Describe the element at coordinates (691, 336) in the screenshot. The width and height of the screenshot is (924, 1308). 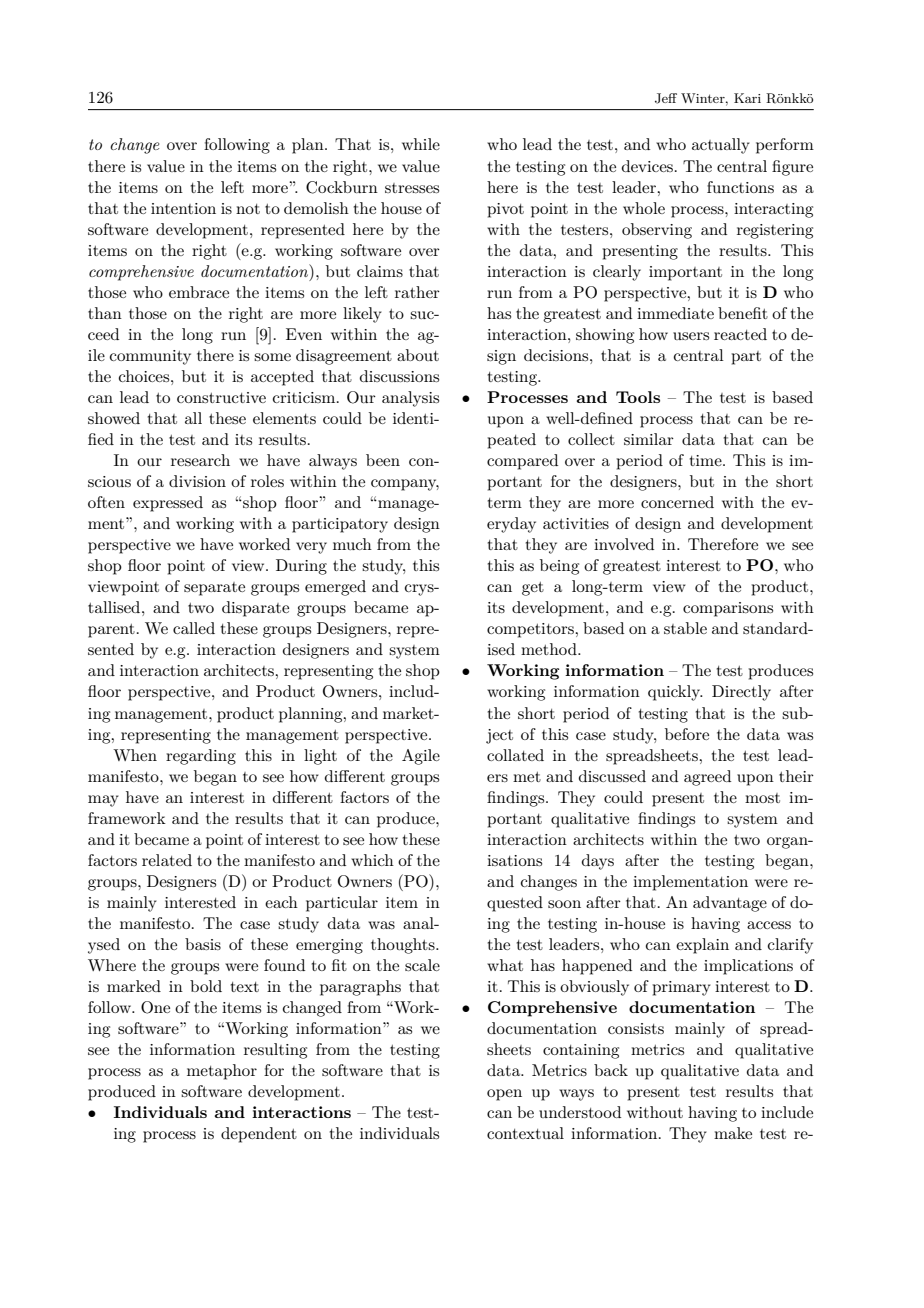
I see `users` at that location.
